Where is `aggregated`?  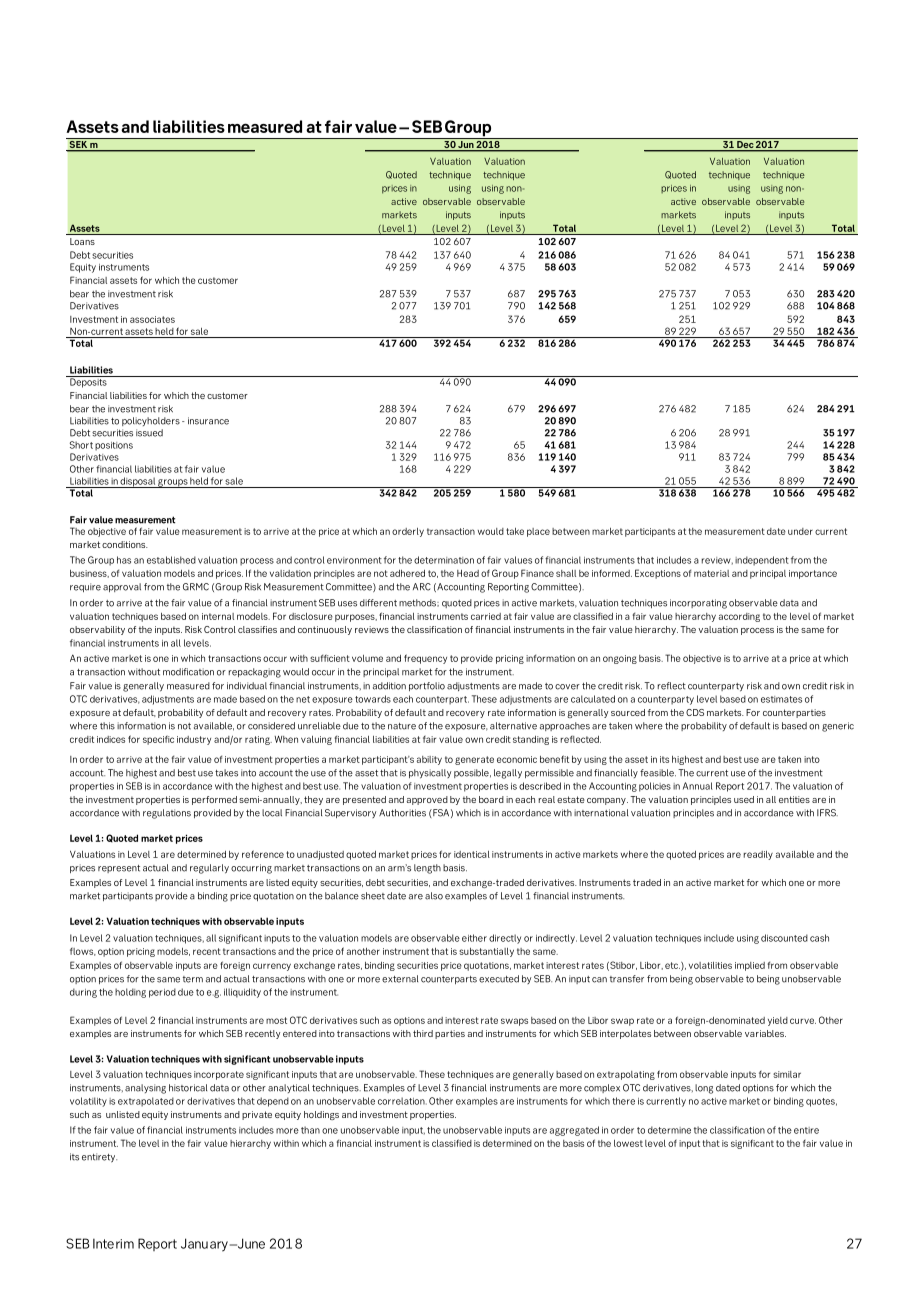 aggregated is located at coordinates (574, 1131).
